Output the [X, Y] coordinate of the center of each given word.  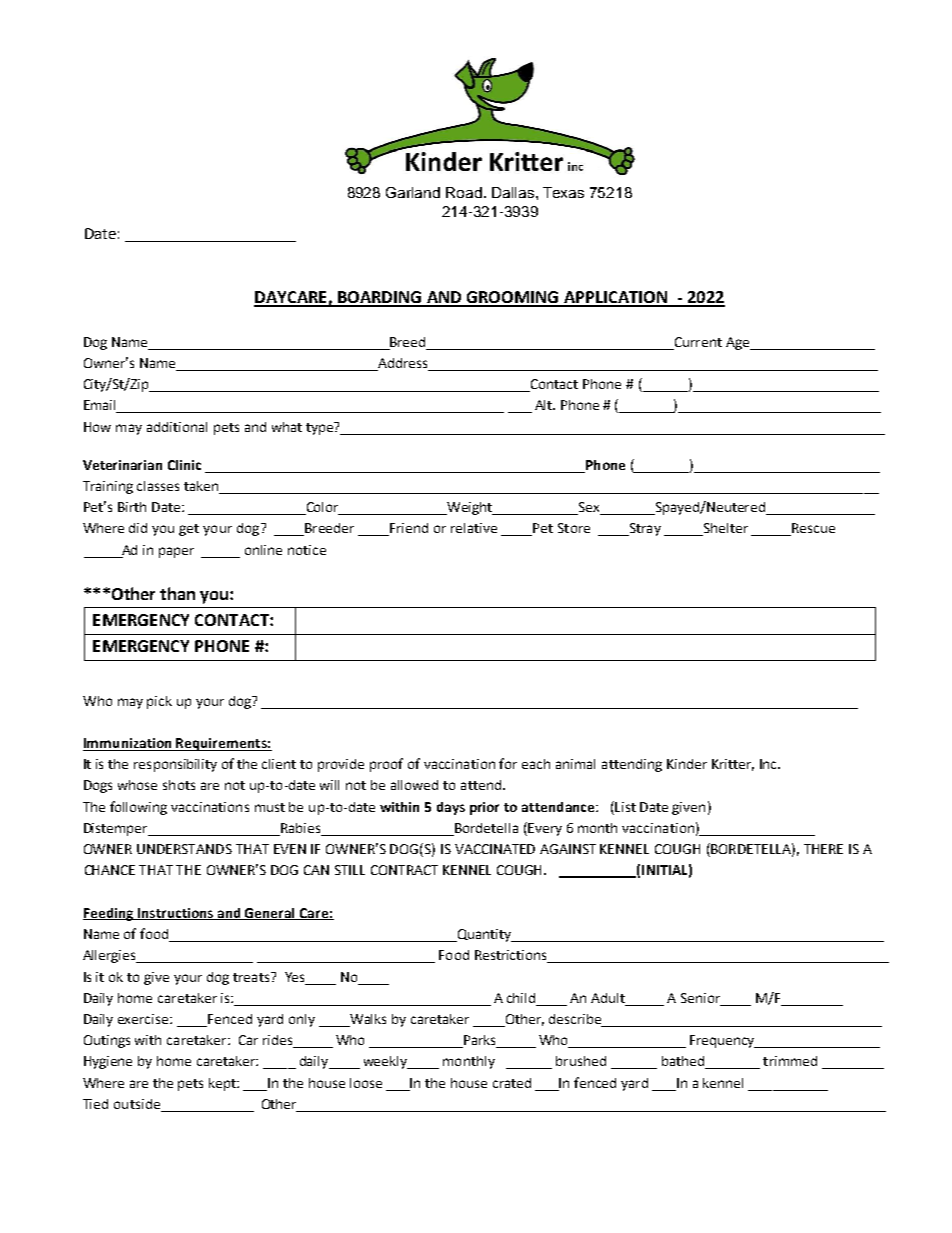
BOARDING [380, 298]
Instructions [176, 914]
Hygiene [108, 1062]
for [508, 763]
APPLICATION [615, 298]
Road [464, 192]
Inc [769, 764]
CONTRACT [404, 870]
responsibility [175, 765]
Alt [545, 405]
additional [177, 427]
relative [474, 528]
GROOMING [513, 298]
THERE [823, 849]
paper [176, 552]
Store [574, 528]
